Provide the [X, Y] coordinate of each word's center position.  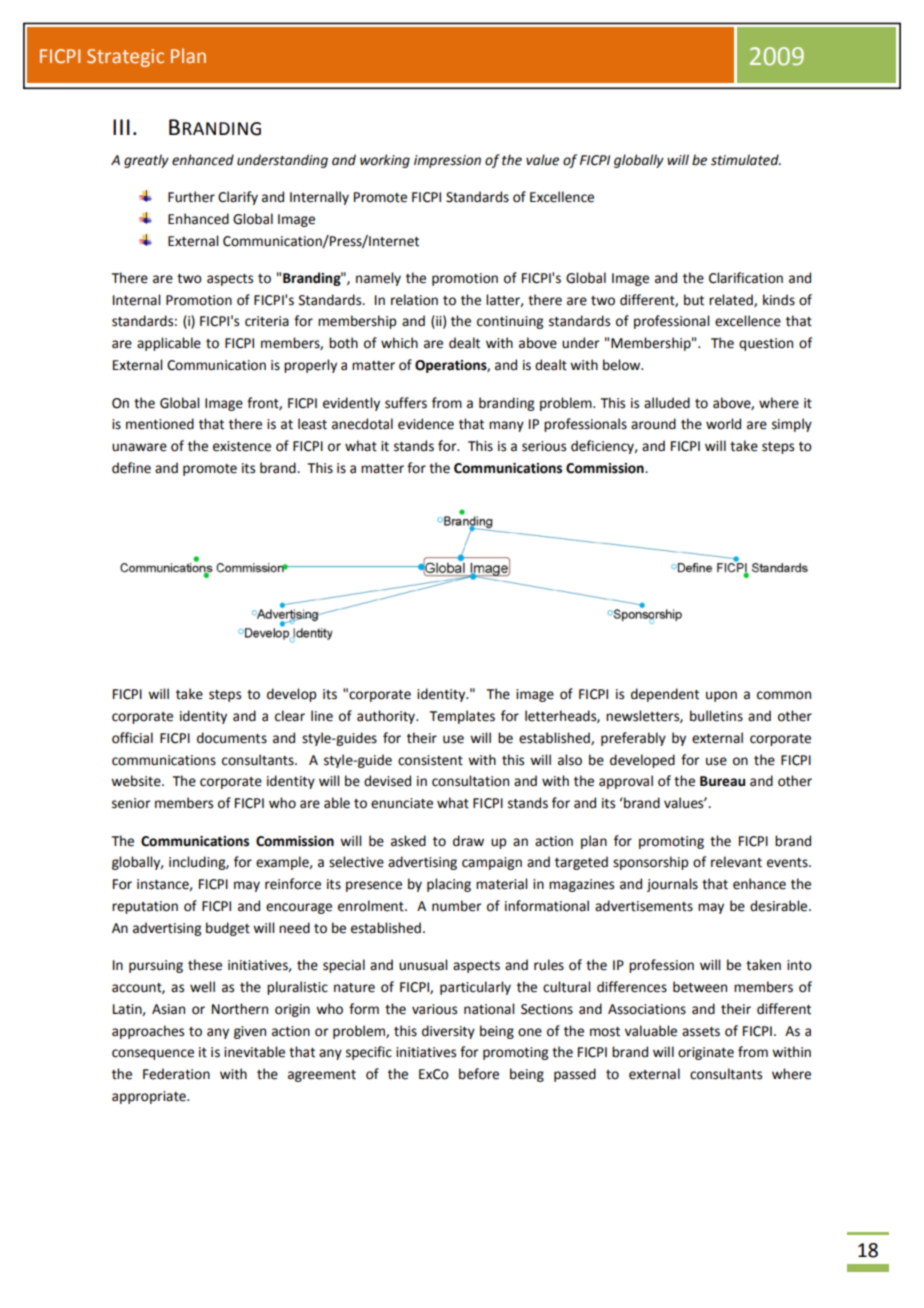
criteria [267, 321]
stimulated [746, 160]
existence [242, 446]
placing [449, 885]
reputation [145, 907]
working [385, 161]
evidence [426, 424]
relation [414, 300]
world [723, 424]
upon [721, 696]
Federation [176, 1074]
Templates [462, 717]
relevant [736, 862]
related [732, 300]
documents [232, 738]
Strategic [125, 58]
